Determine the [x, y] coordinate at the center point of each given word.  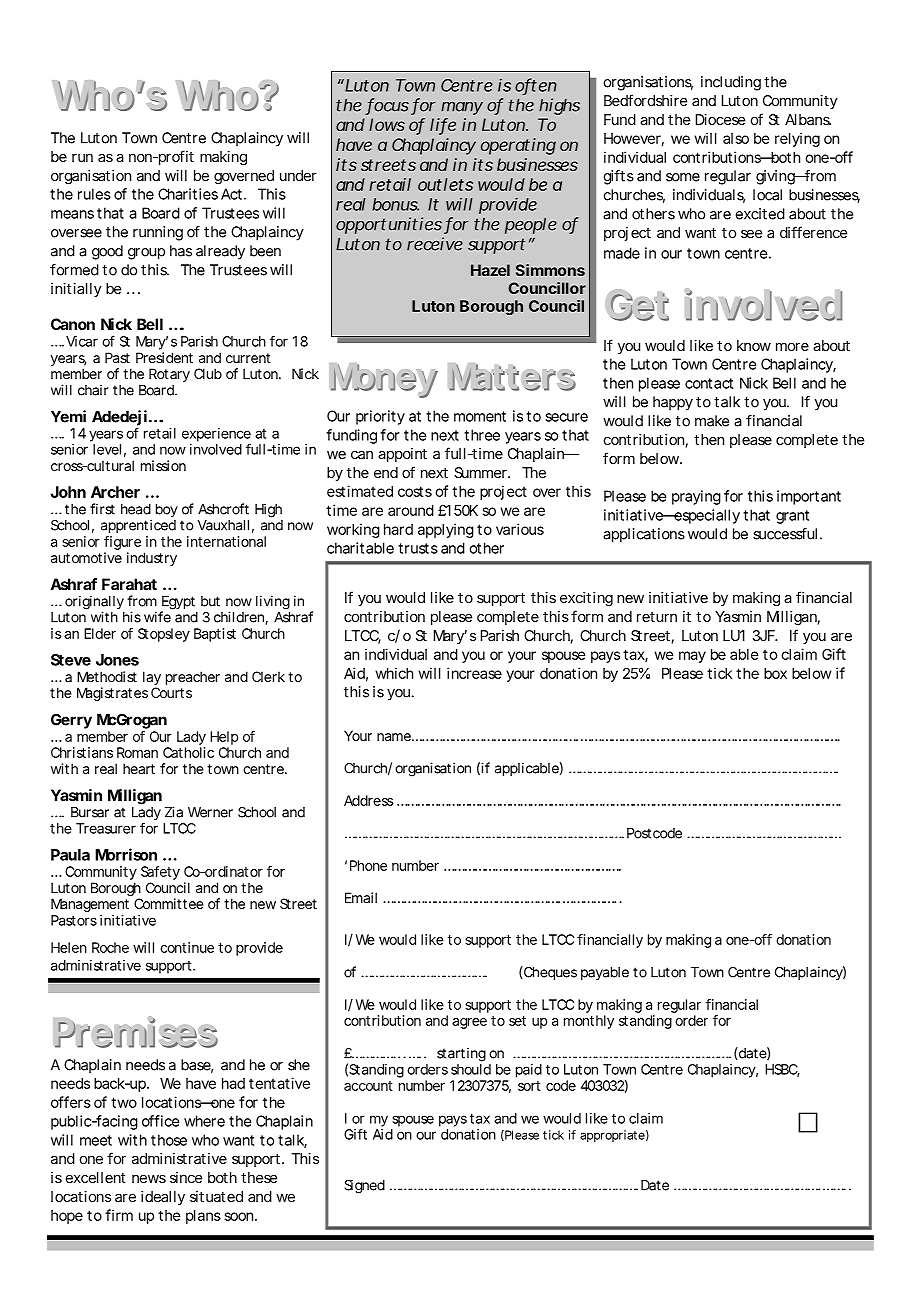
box [775, 673]
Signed [365, 1187]
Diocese [720, 119]
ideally [163, 1198]
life [443, 126]
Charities [188, 194]
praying [696, 497]
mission [163, 465]
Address [369, 800]
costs [415, 491]
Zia [174, 812]
